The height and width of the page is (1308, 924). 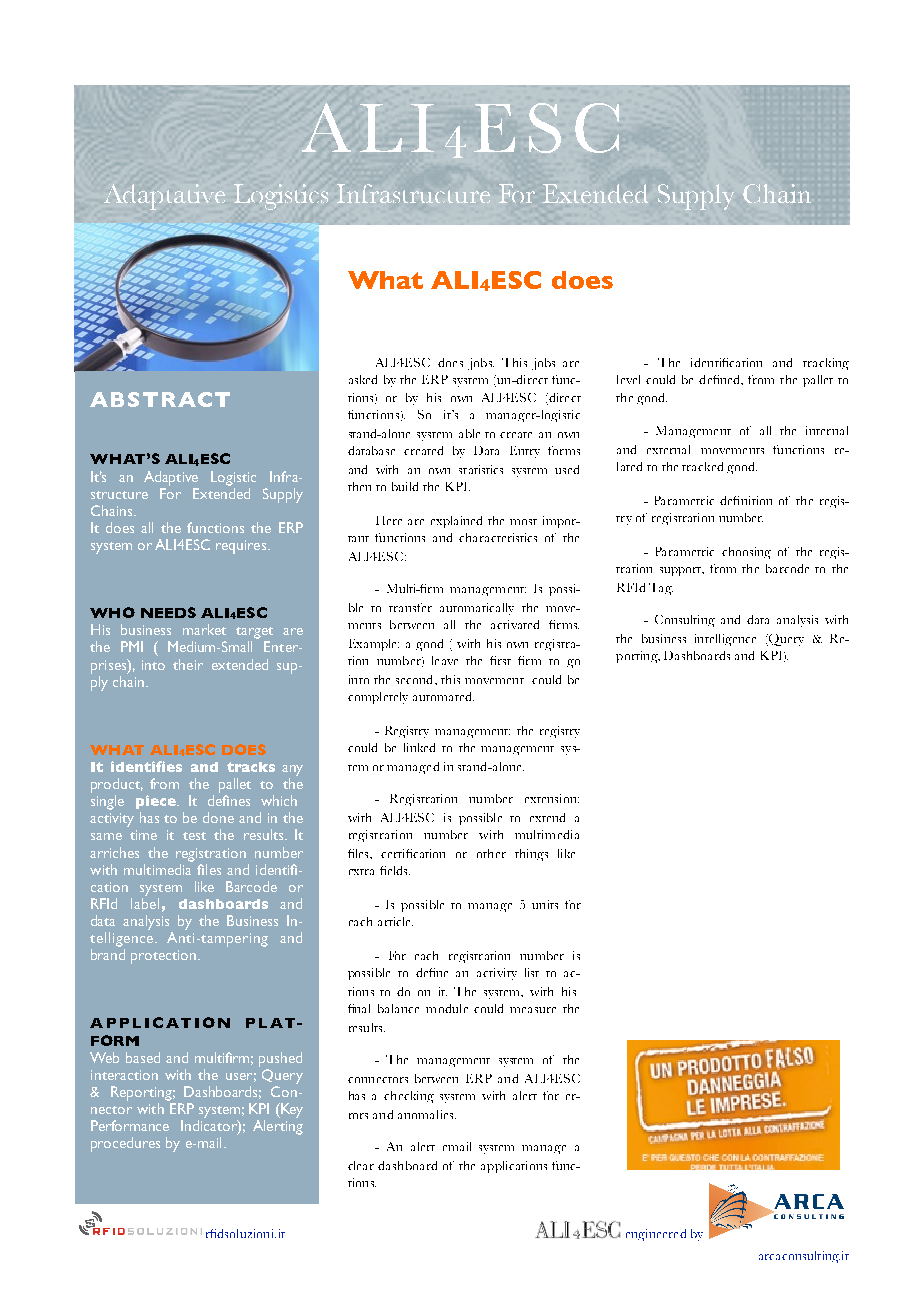 I want to click on piece, so click(x=157, y=802).
